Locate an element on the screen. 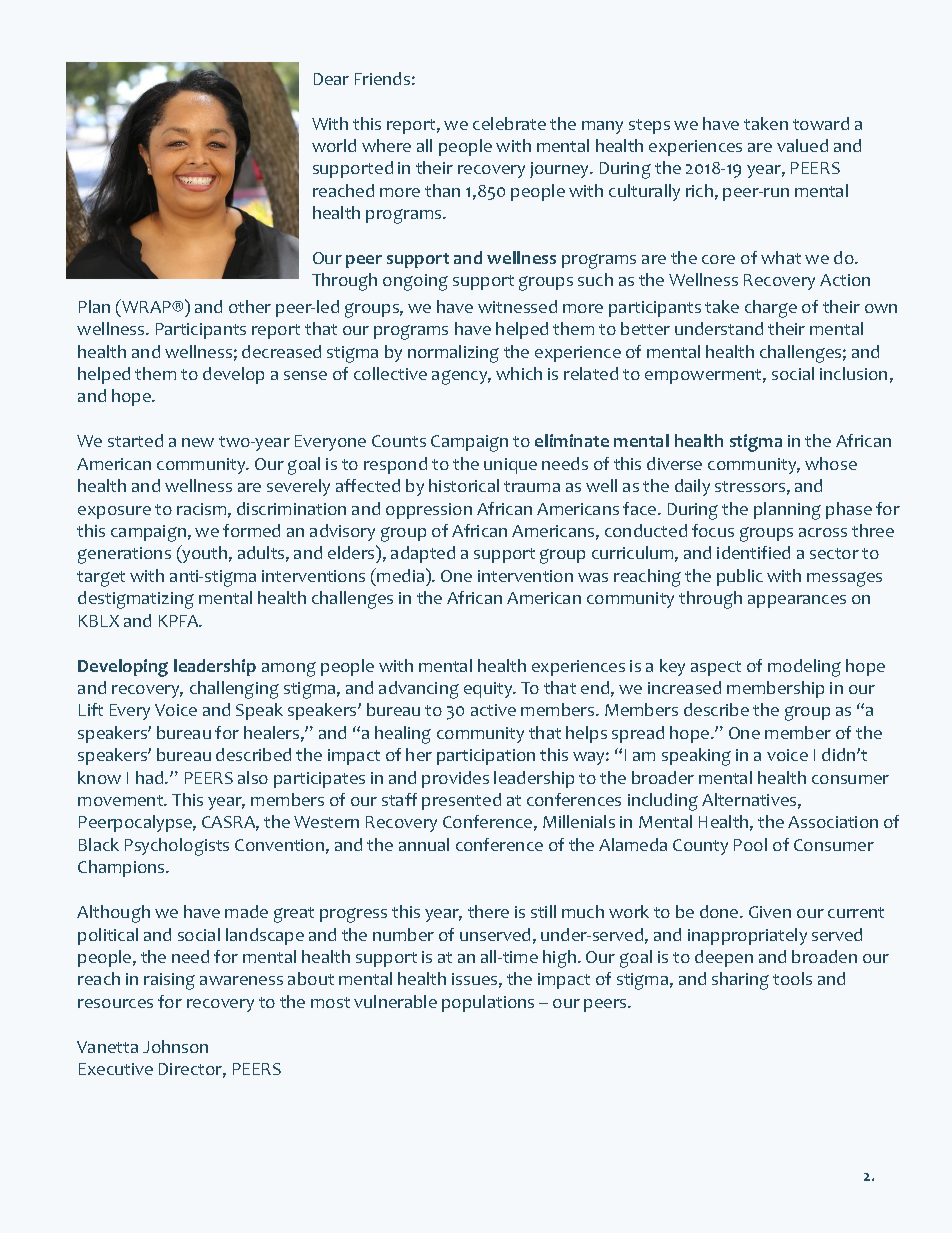 This screenshot has height=1233, width=952. adapted is located at coordinates (423, 554).
